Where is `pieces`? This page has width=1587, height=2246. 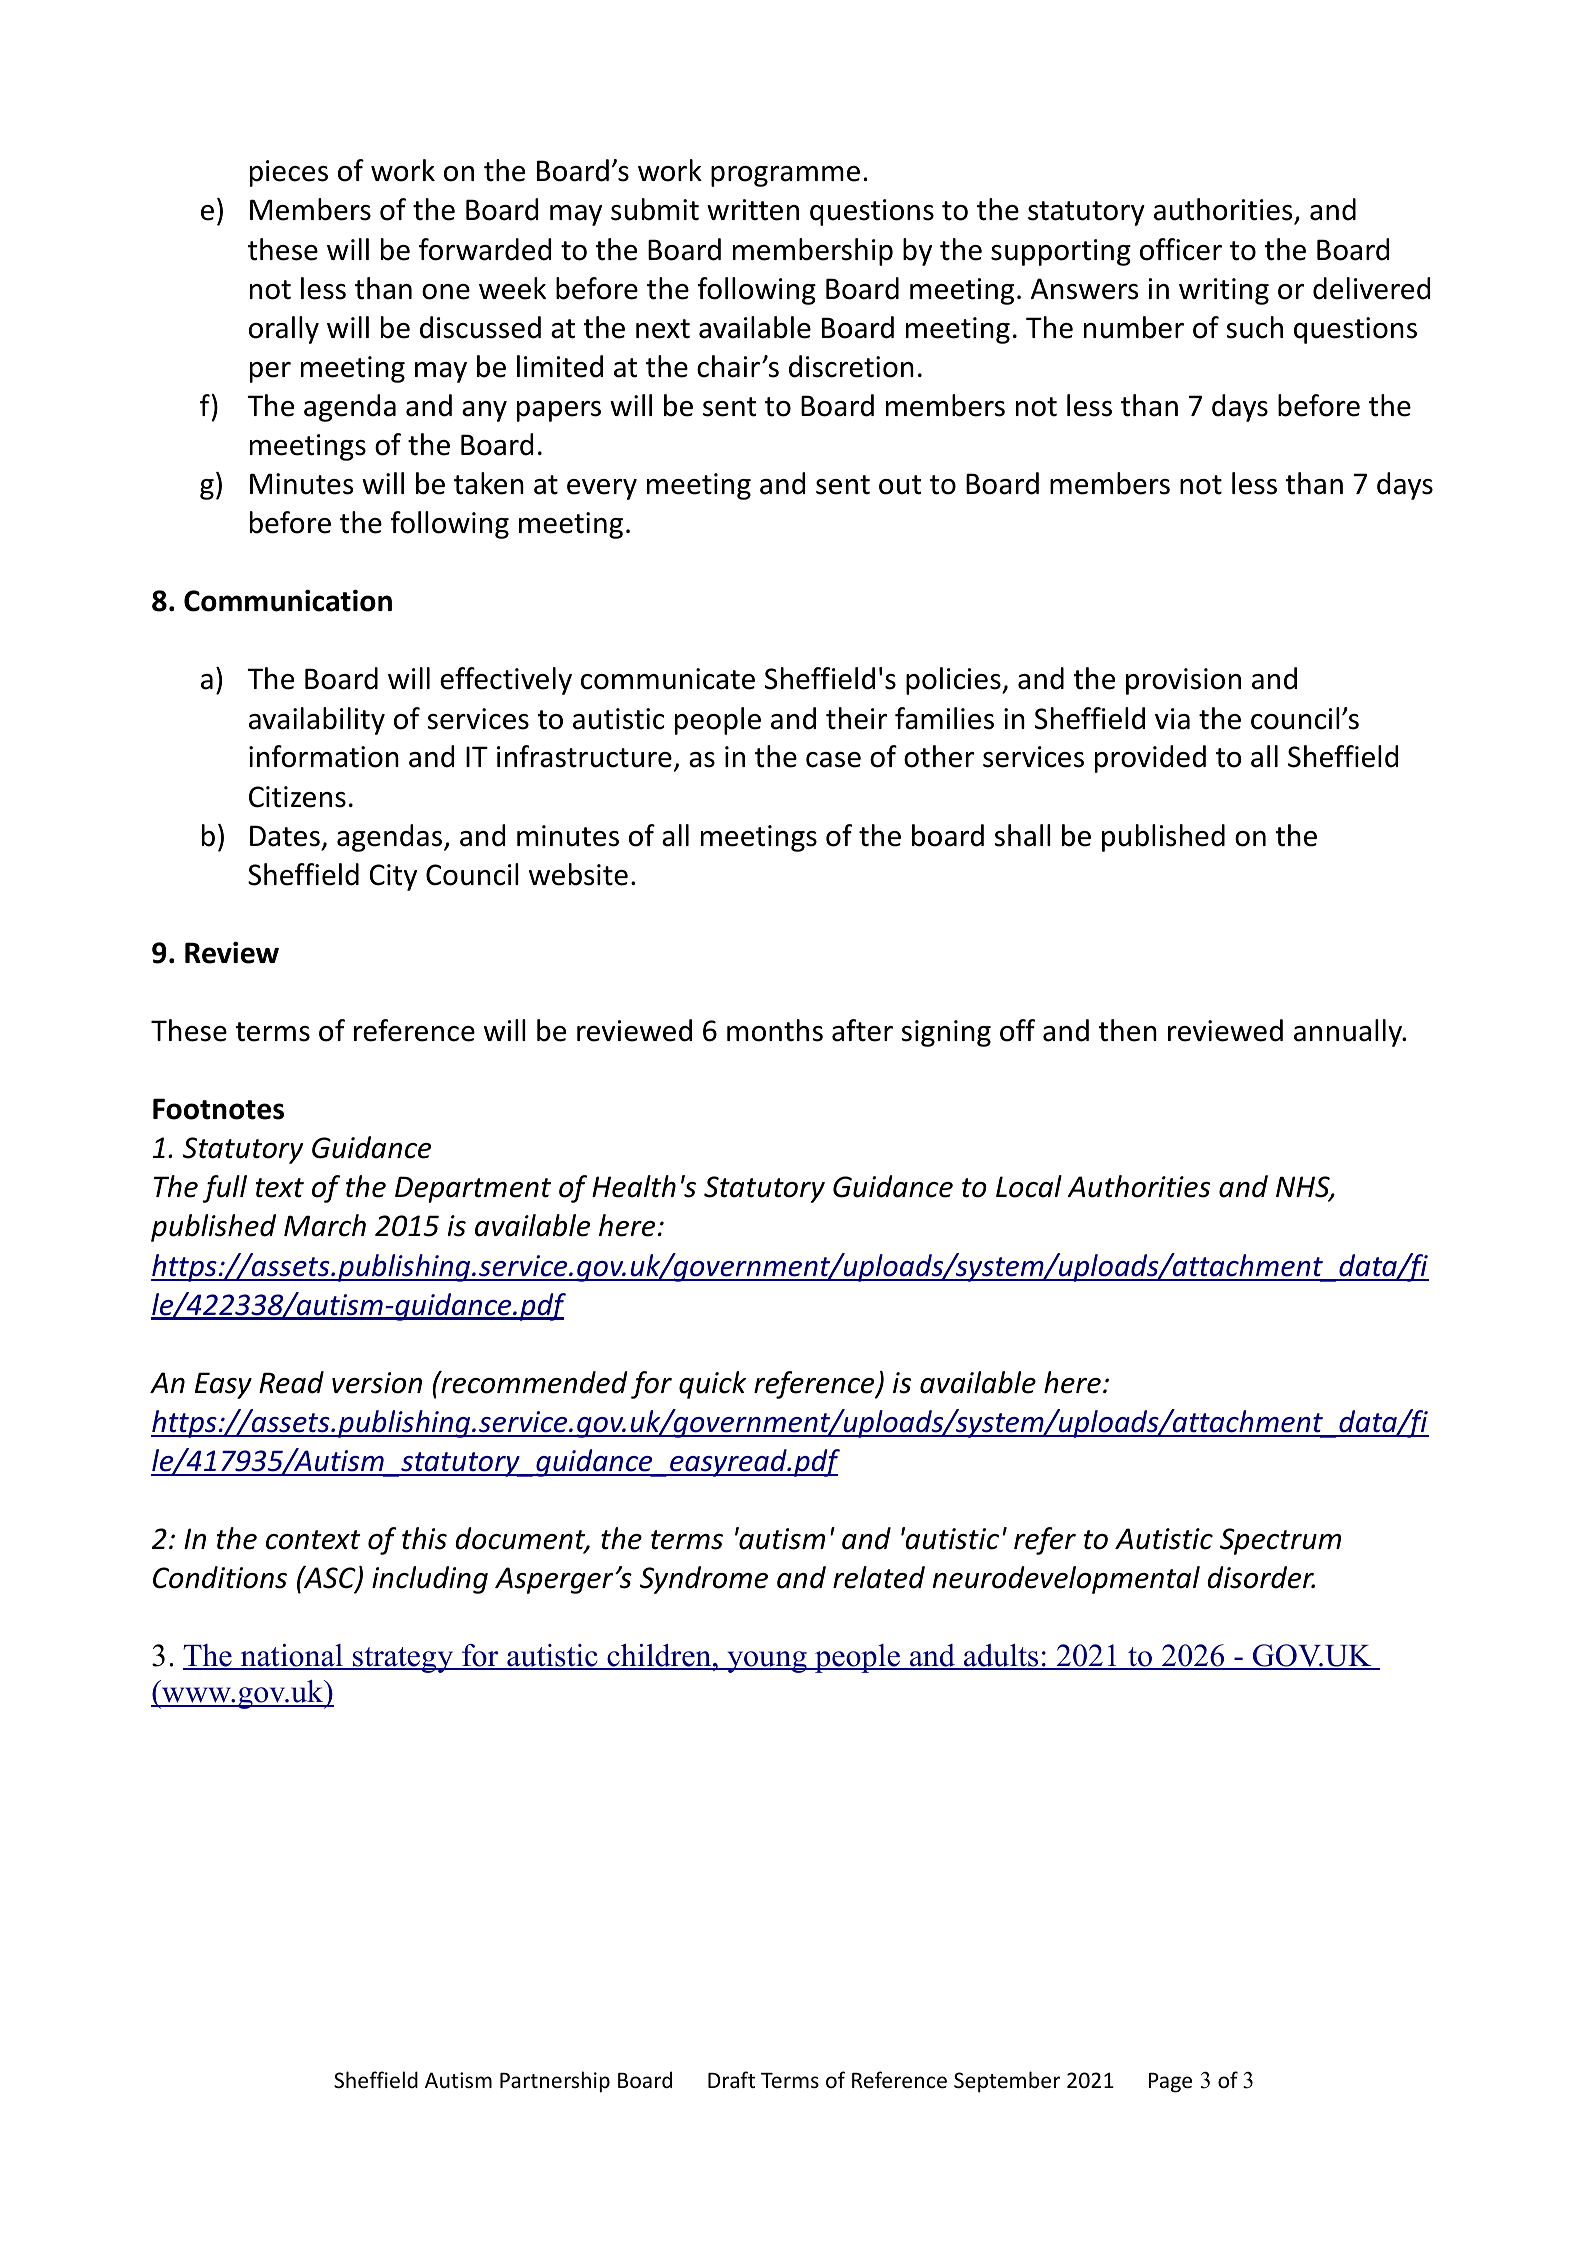 pieces is located at coordinates (289, 173).
